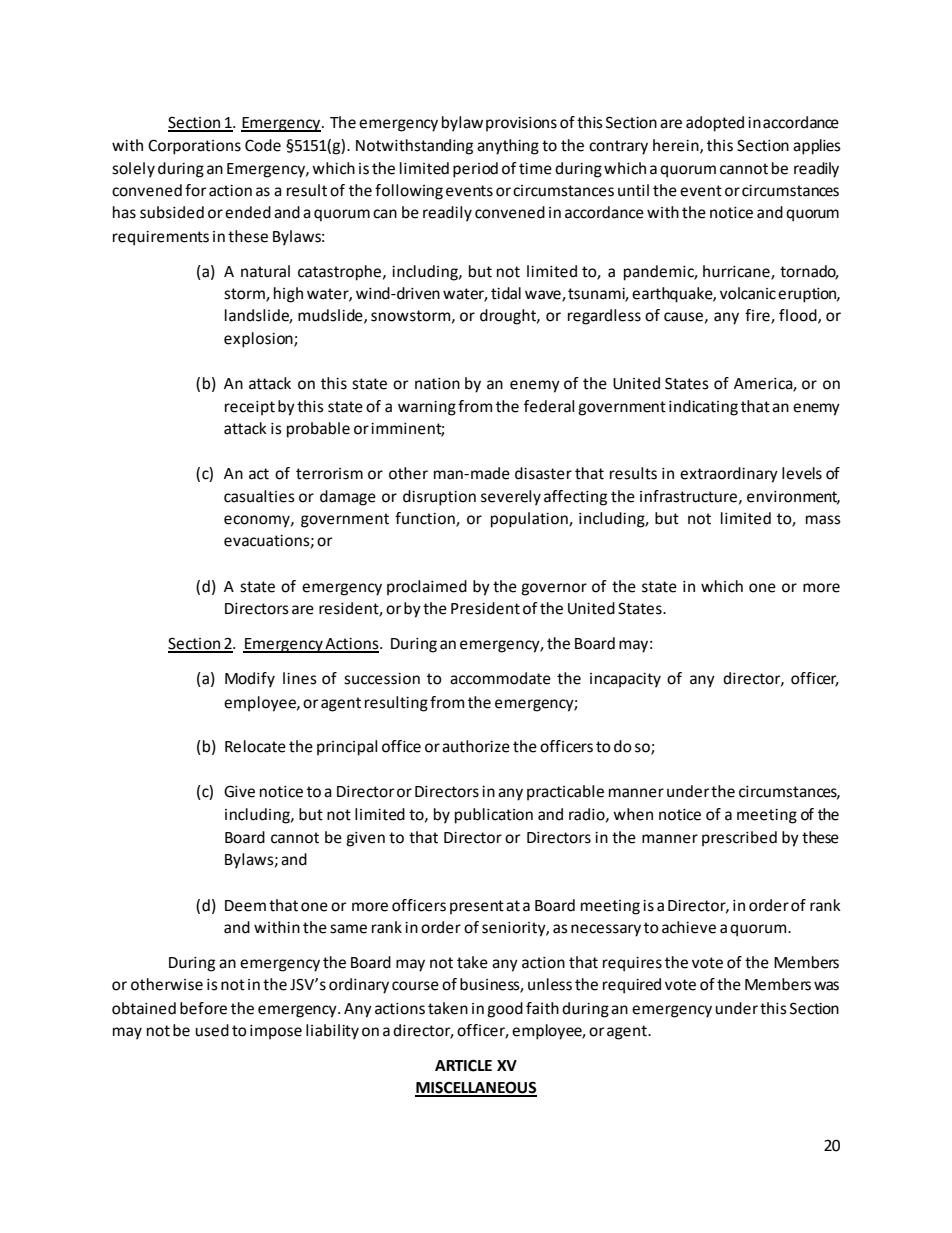 The image size is (952, 1233). What do you see at coordinates (245, 906) in the page?
I see `Deem` at bounding box center [245, 906].
